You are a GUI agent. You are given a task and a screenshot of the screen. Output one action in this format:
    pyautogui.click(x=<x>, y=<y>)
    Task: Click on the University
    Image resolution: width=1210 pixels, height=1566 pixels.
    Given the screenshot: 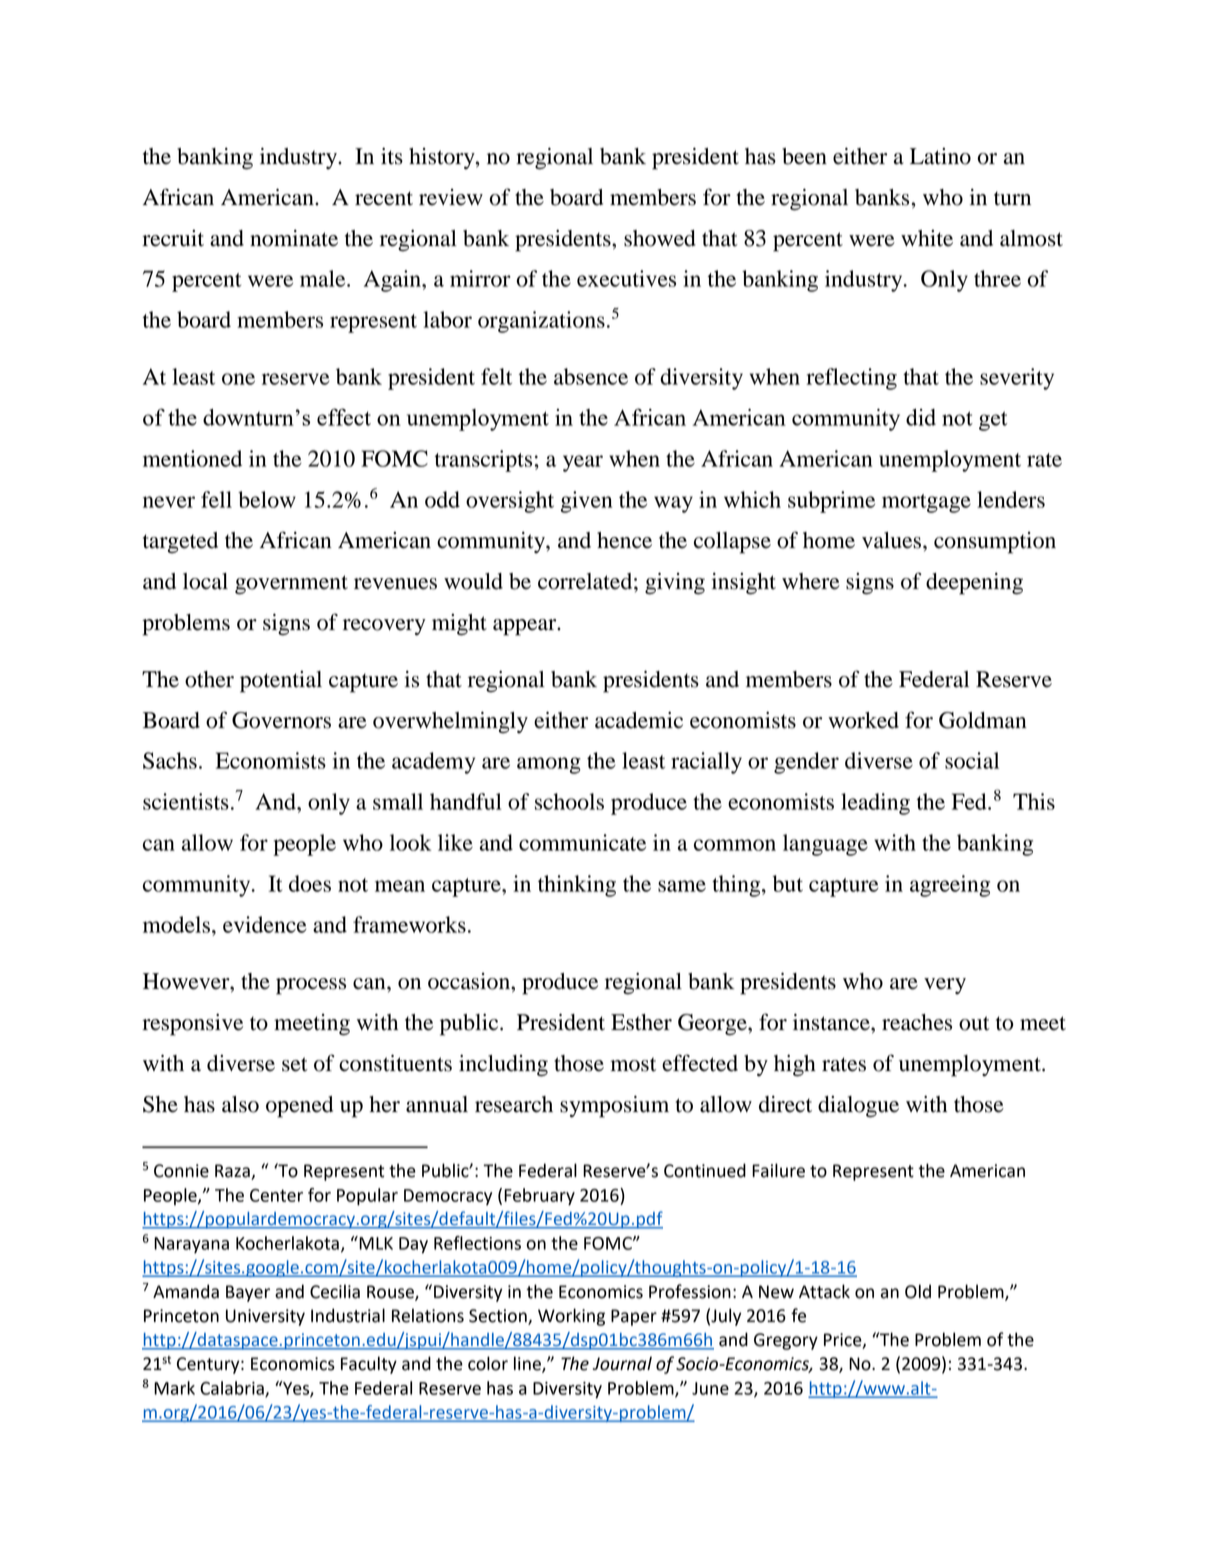 What is the action you would take?
    pyautogui.click(x=265, y=1317)
